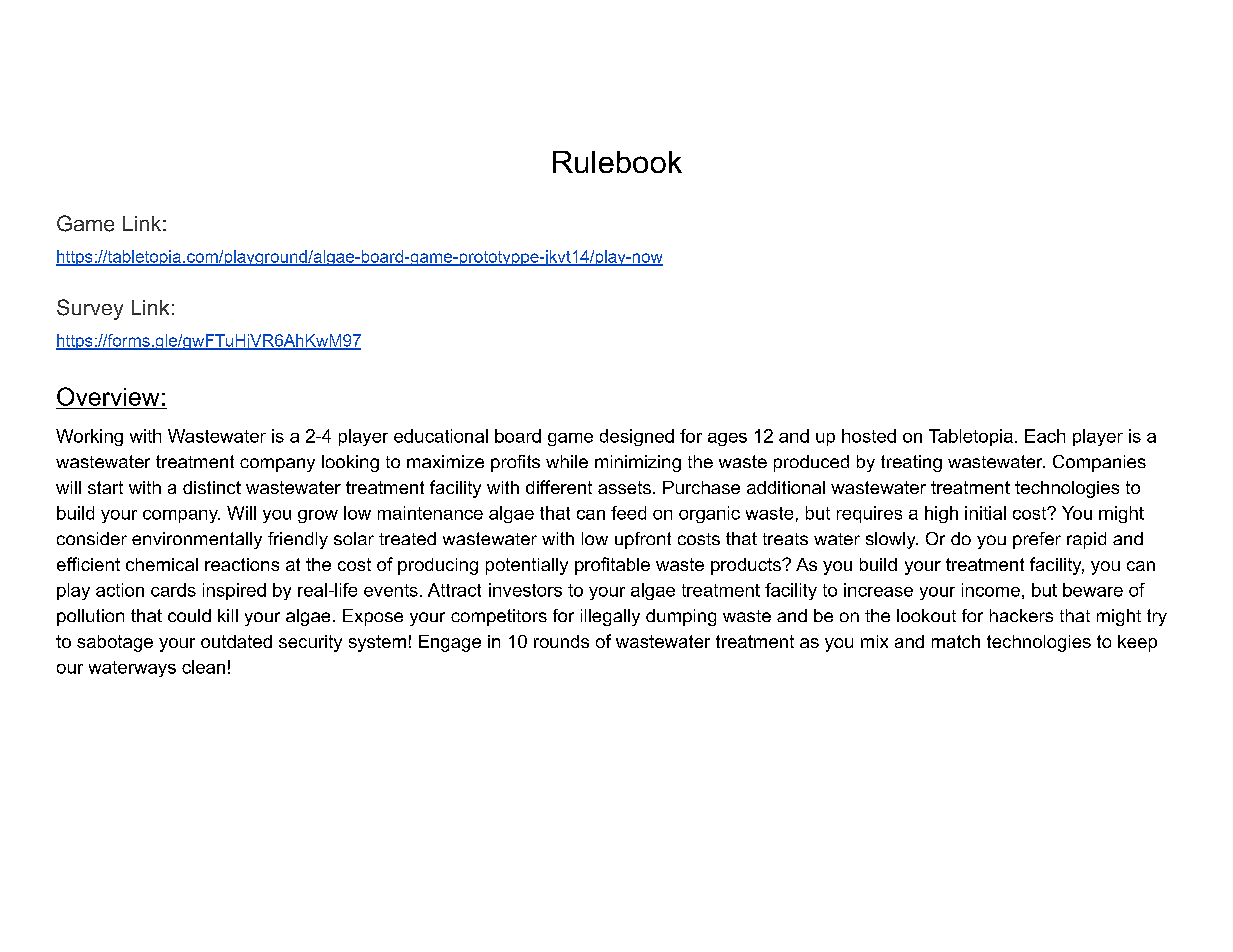 The height and width of the screenshot is (952, 1233). I want to click on designed, so click(637, 437).
